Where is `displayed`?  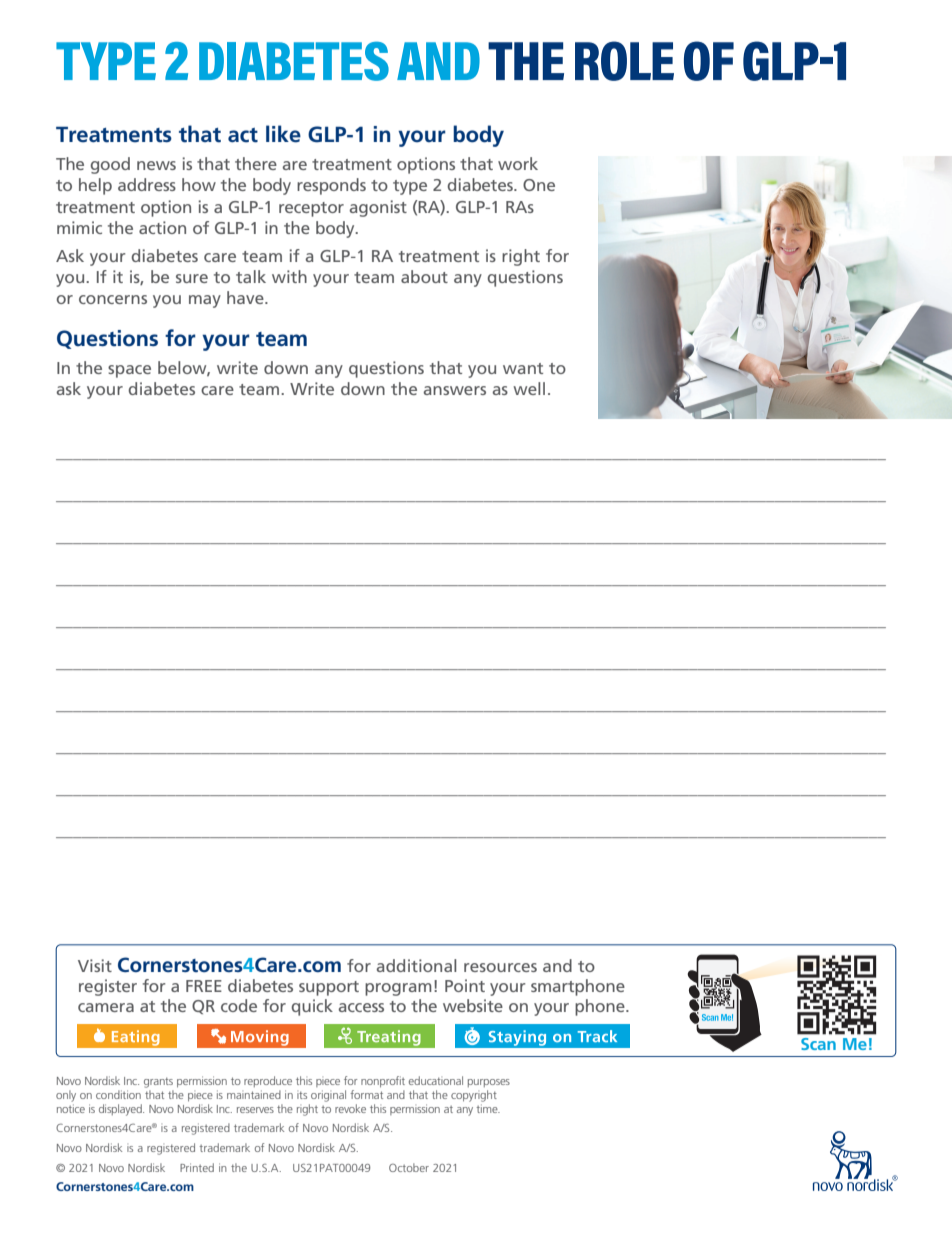 displayed is located at coordinates (121, 1110).
